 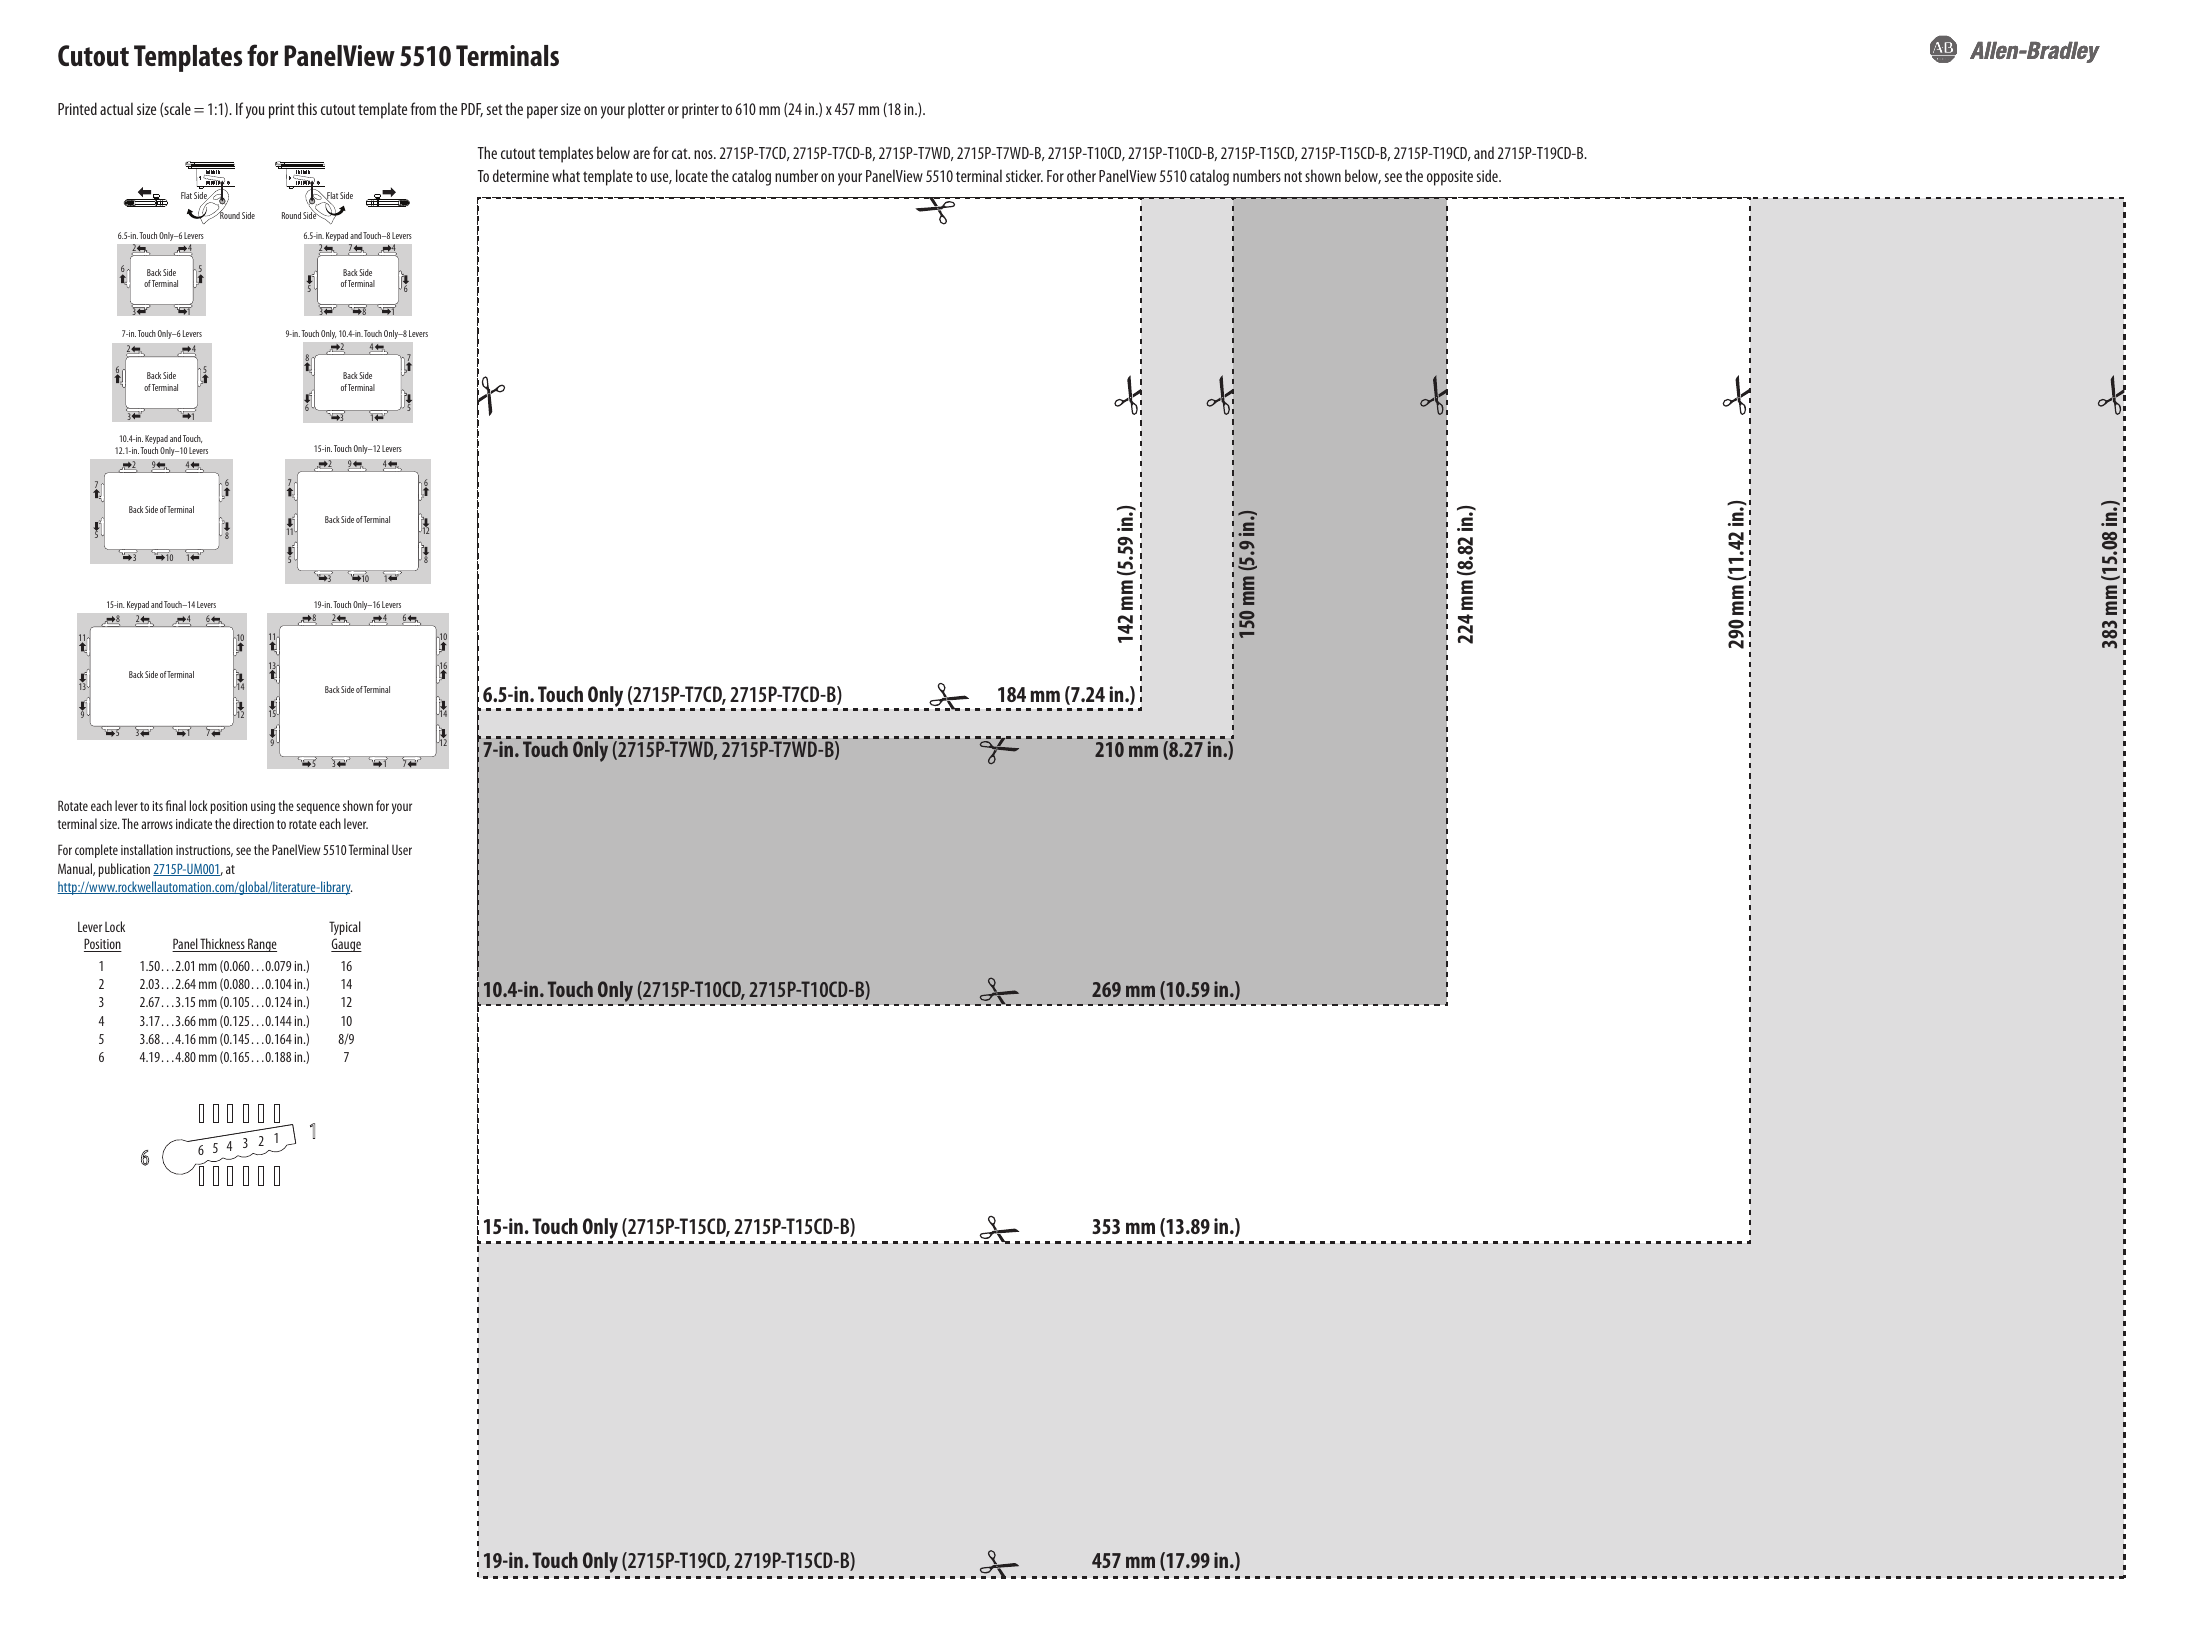 I want to click on Typical, so click(x=345, y=930).
